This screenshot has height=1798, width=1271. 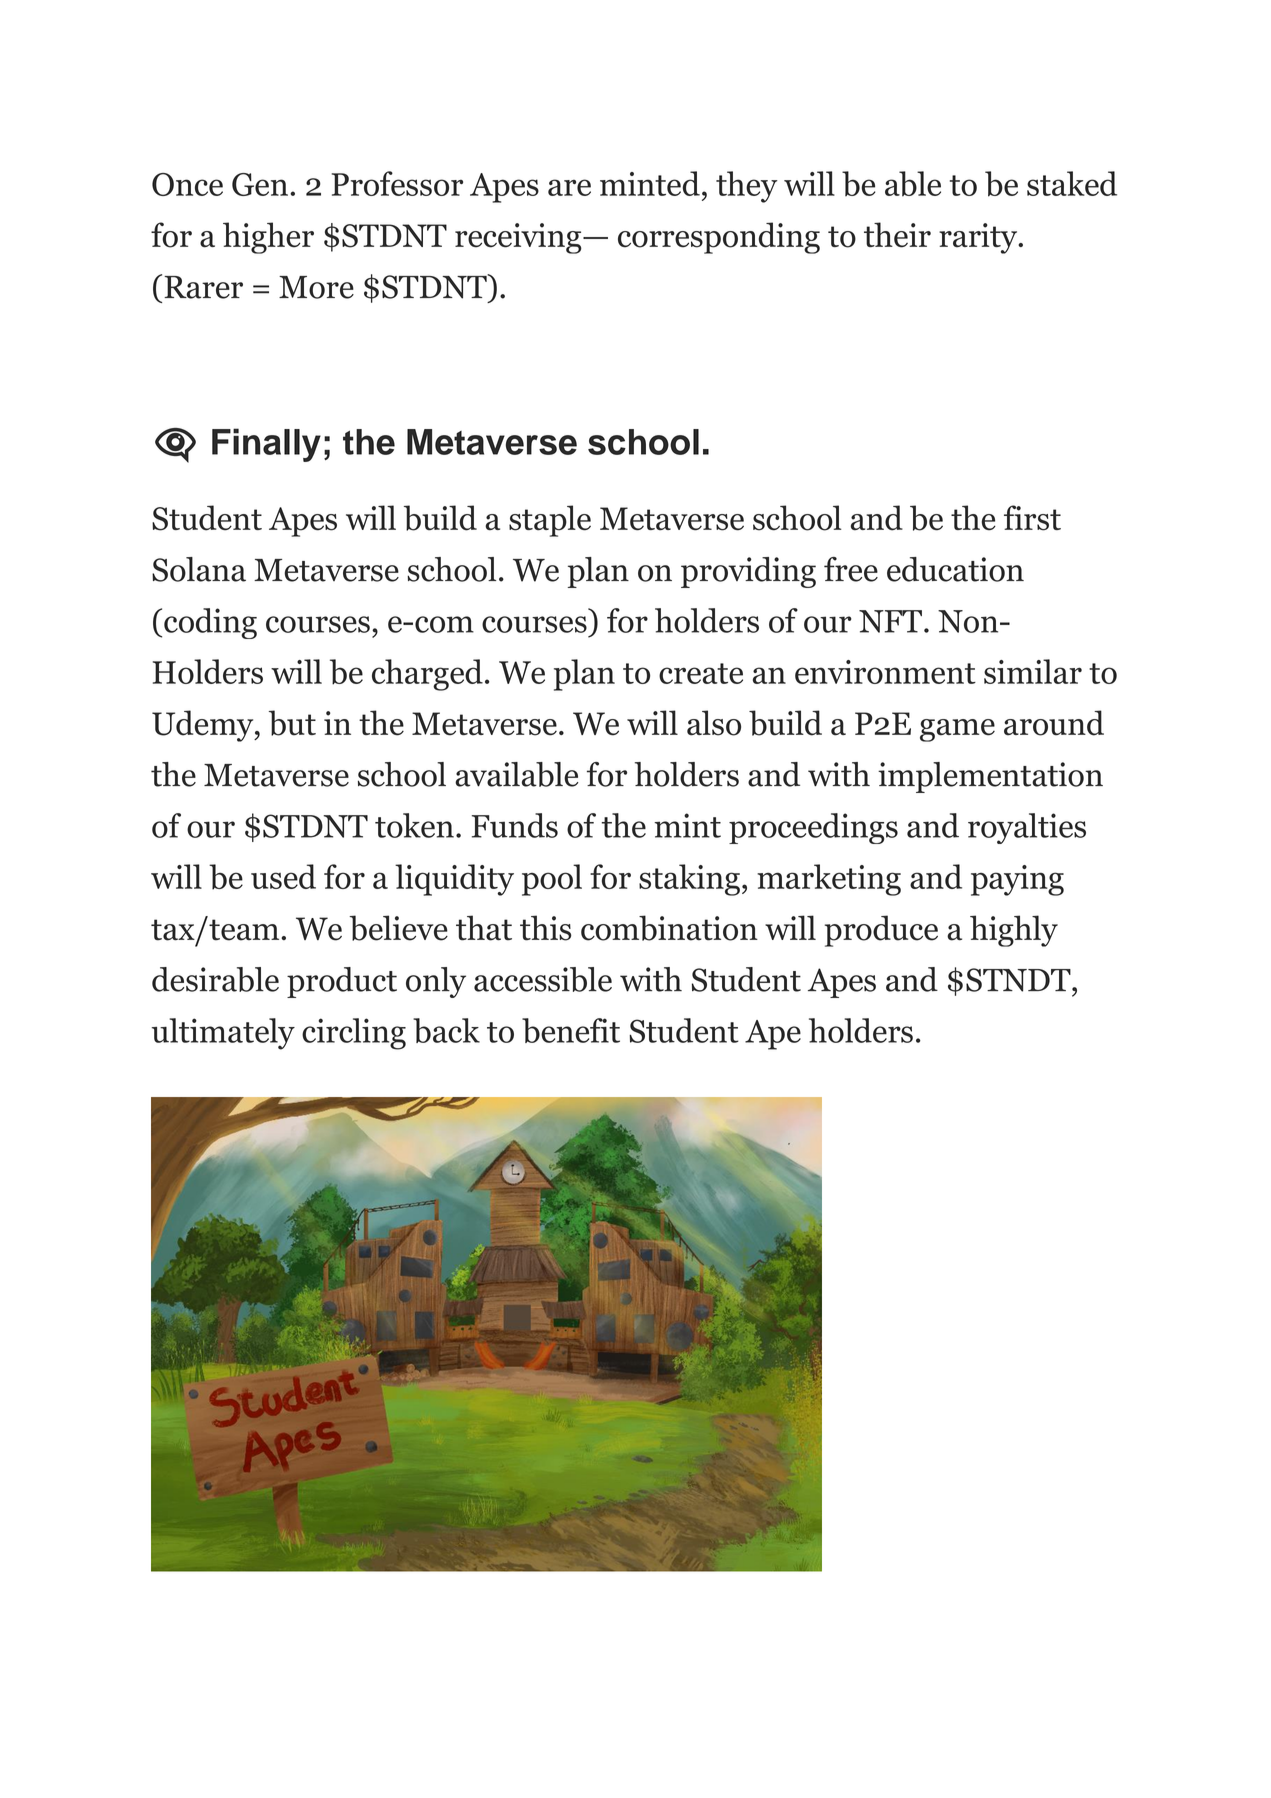 I want to click on first, so click(x=1032, y=518).
